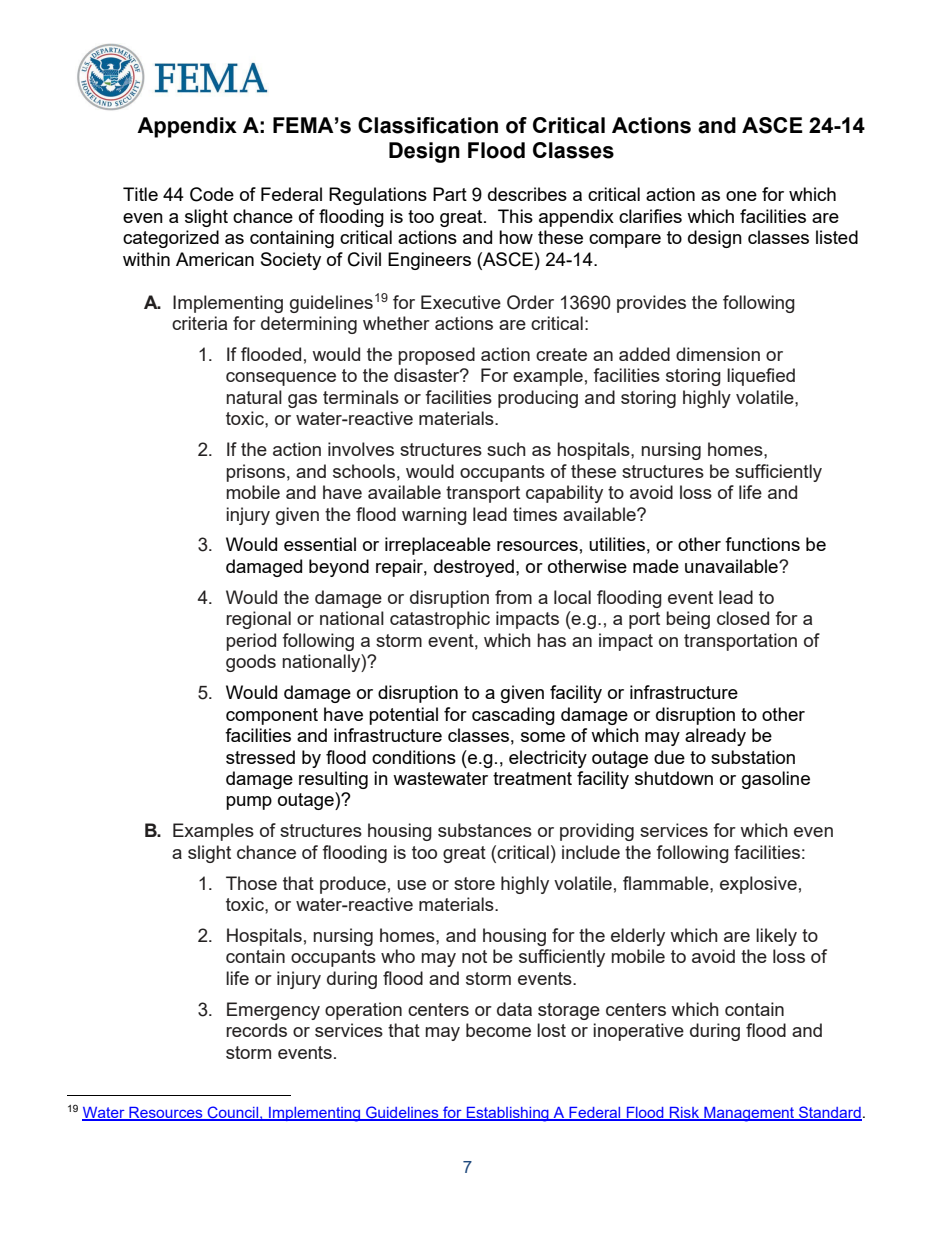  Describe the element at coordinates (254, 397) in the document. I see `natural` at that location.
